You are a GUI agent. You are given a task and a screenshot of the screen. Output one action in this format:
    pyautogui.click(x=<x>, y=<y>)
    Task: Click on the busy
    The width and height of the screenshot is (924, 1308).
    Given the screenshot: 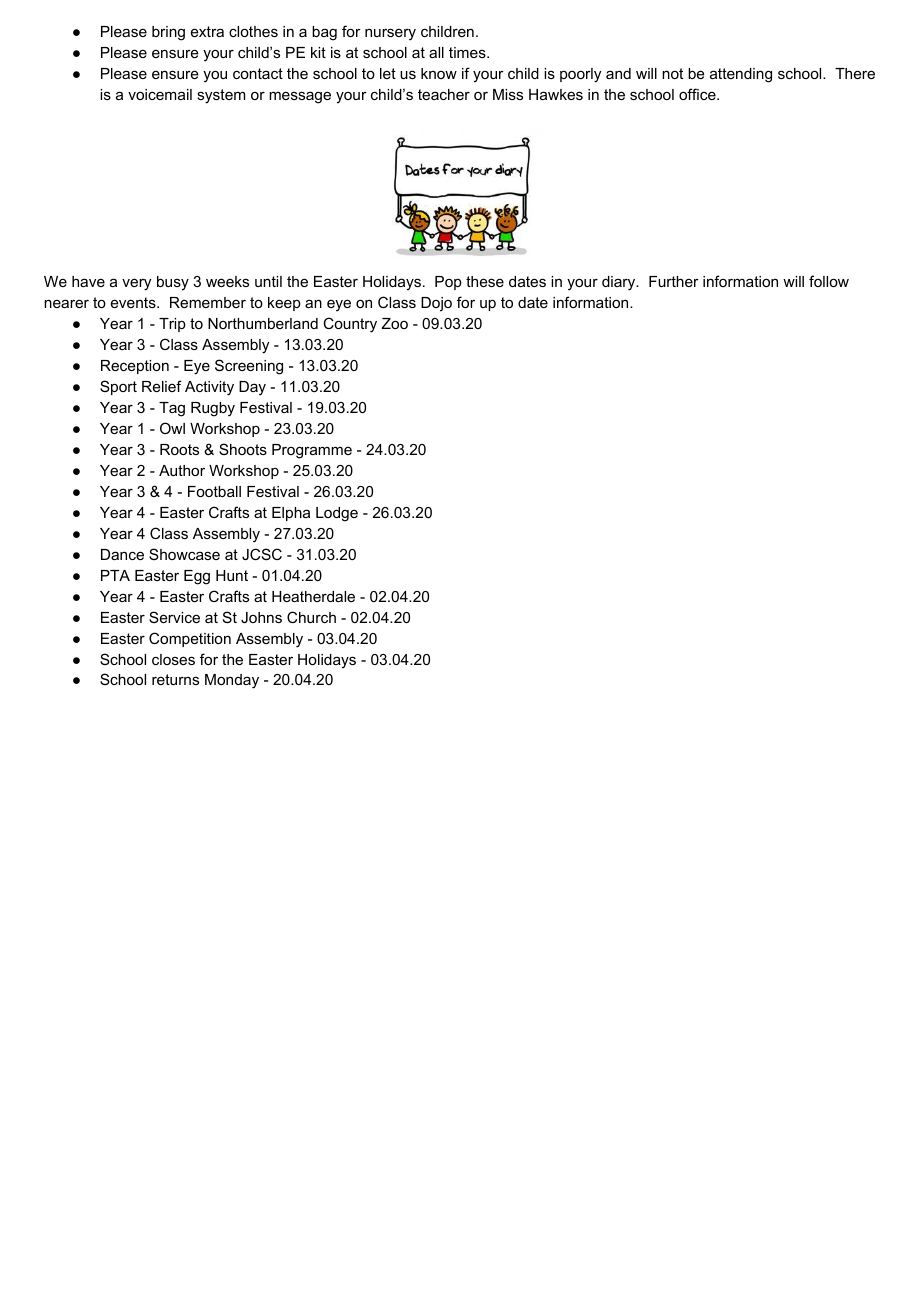 What is the action you would take?
    pyautogui.click(x=173, y=283)
